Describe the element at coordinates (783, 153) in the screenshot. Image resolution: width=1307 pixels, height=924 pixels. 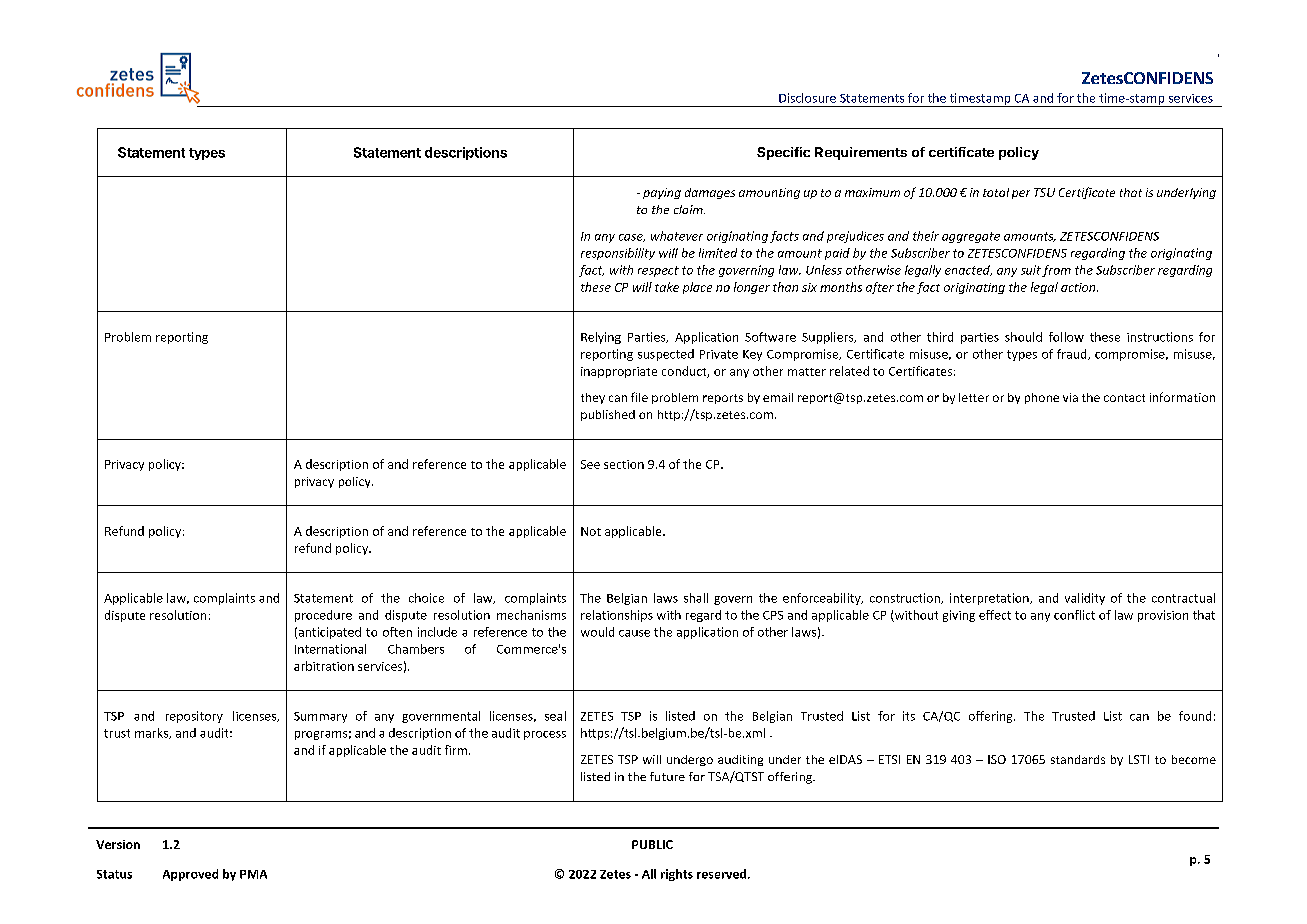
I see `Specific` at that location.
